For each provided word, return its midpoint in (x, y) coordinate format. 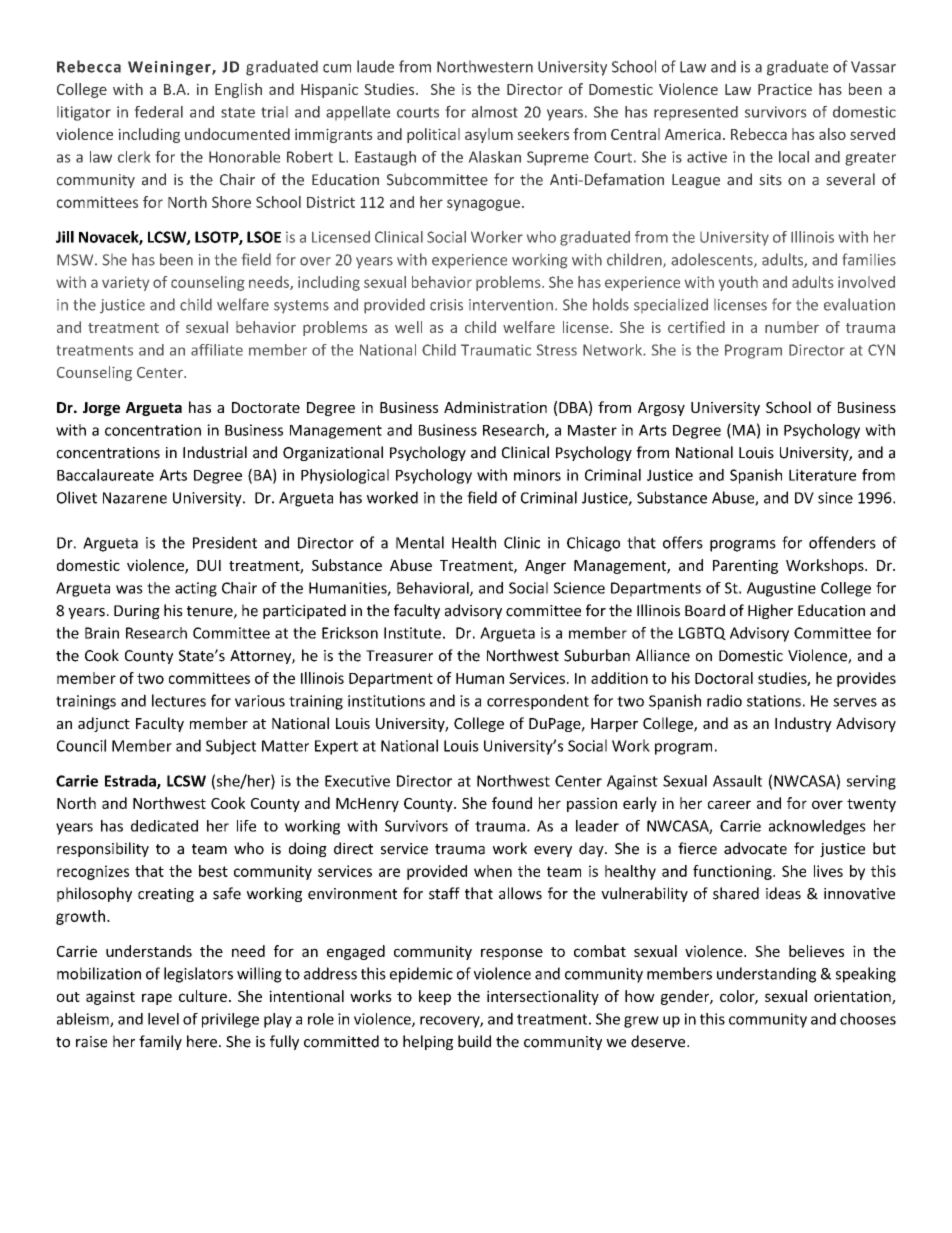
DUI (209, 565)
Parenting (745, 566)
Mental (420, 542)
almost (495, 112)
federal (158, 112)
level (163, 1019)
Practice (785, 89)
